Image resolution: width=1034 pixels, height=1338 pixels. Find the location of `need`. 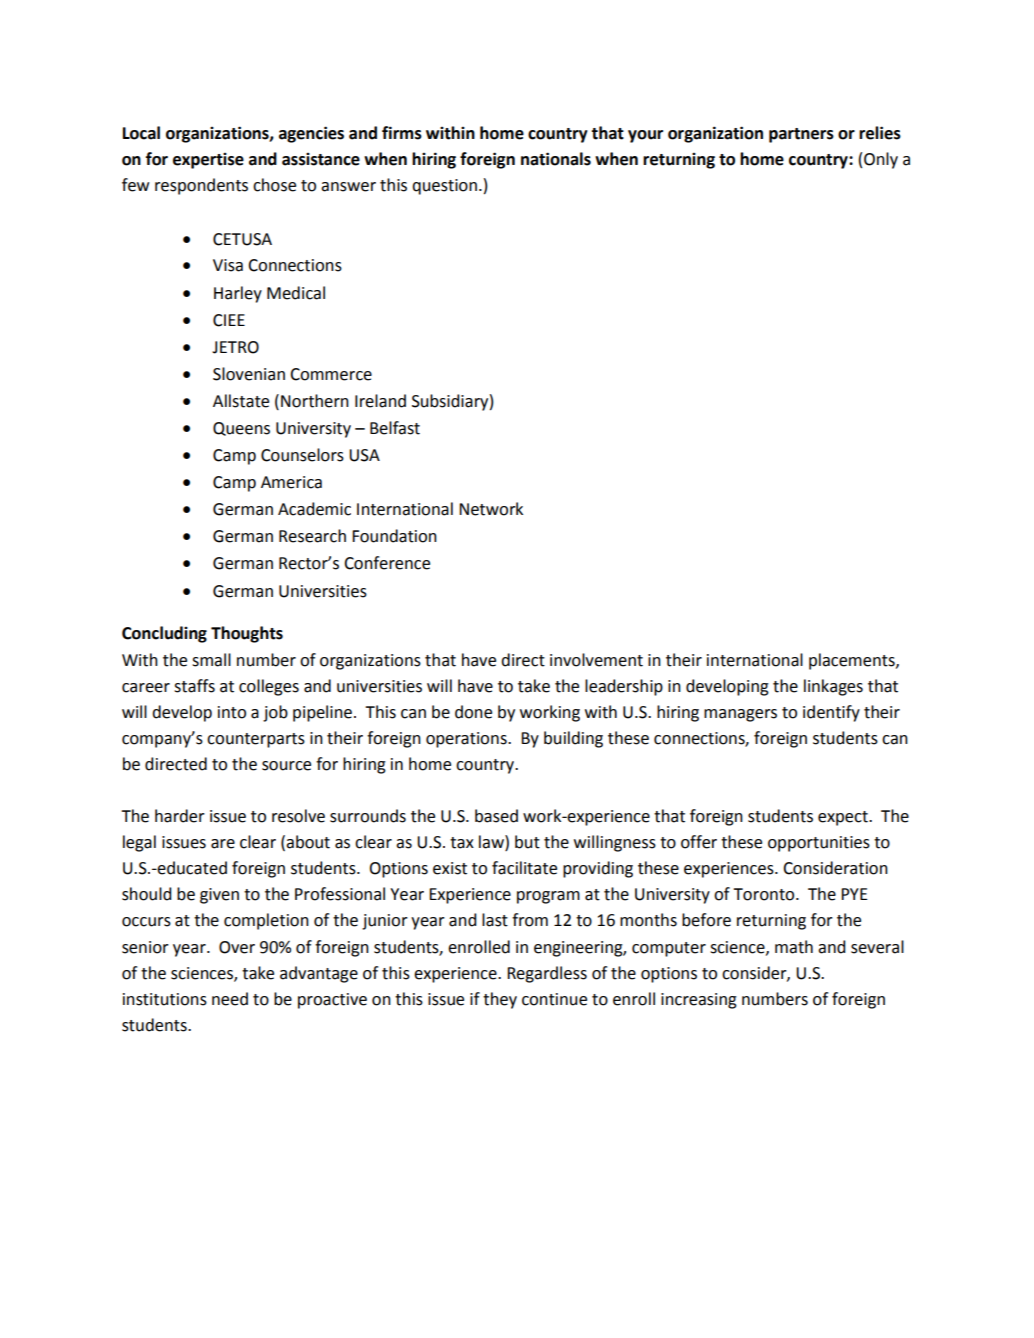

need is located at coordinates (230, 999).
